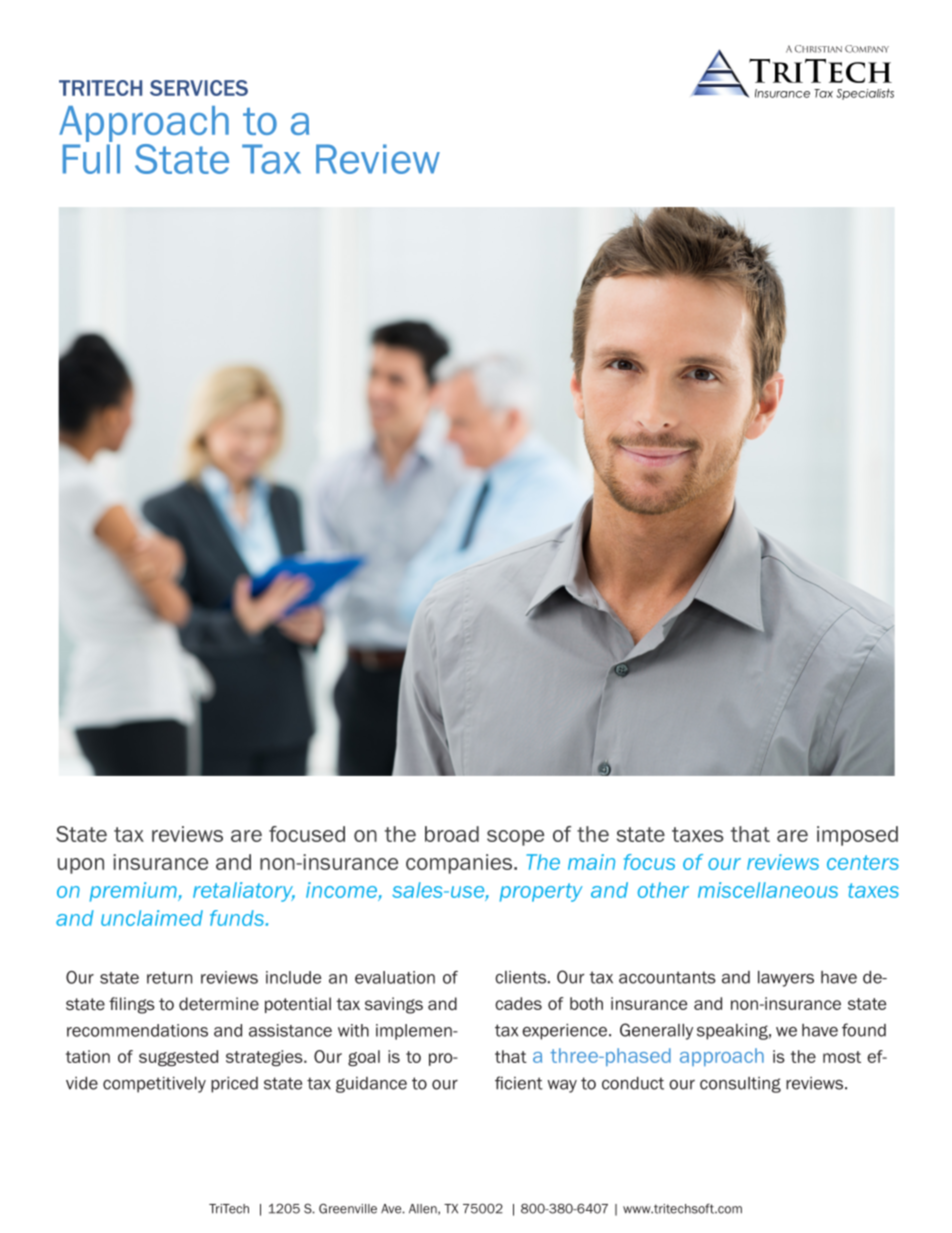 Image resolution: width=952 pixels, height=1233 pixels. What do you see at coordinates (818, 49) in the page?
I see `Christian` at bounding box center [818, 49].
